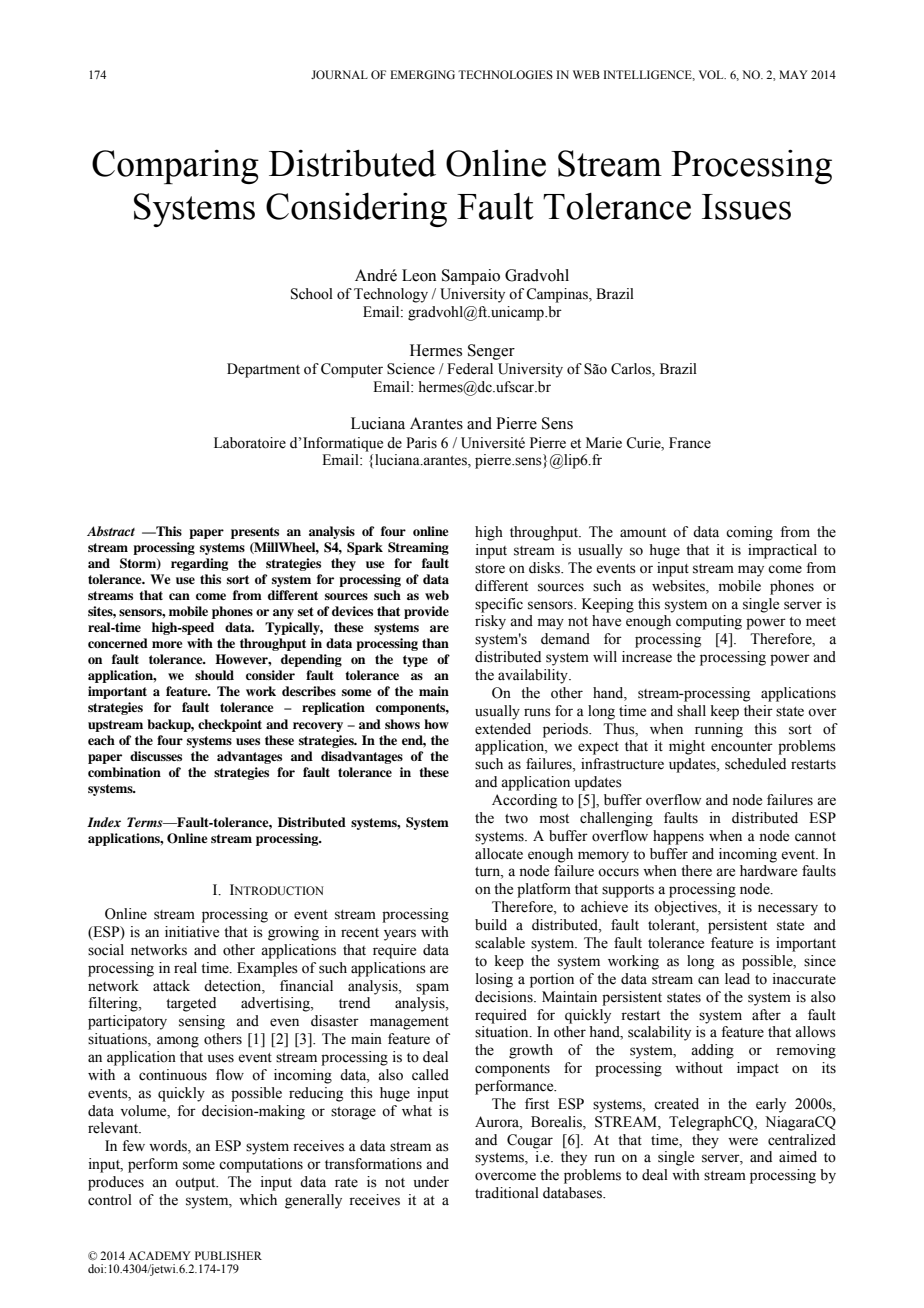 The image size is (924, 1308). Describe the element at coordinates (422, 74) in the screenshot. I see `EMERGING` at that location.
